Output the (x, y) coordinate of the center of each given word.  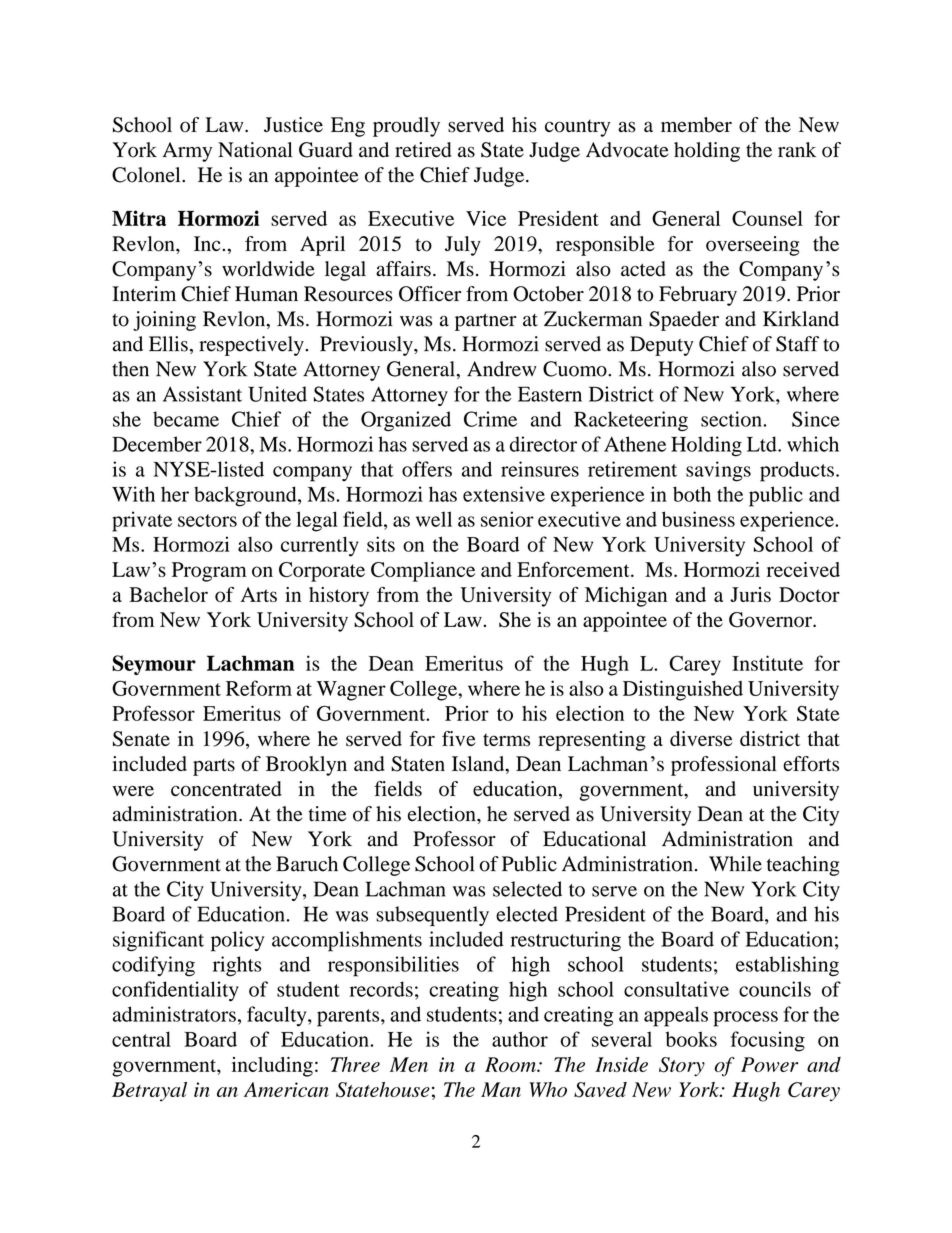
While (735, 864)
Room (511, 1064)
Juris (750, 594)
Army (187, 152)
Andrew (502, 369)
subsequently (432, 916)
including (272, 1067)
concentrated (226, 789)
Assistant (202, 394)
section (732, 419)
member (696, 125)
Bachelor (168, 594)
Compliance (423, 572)
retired (423, 150)
